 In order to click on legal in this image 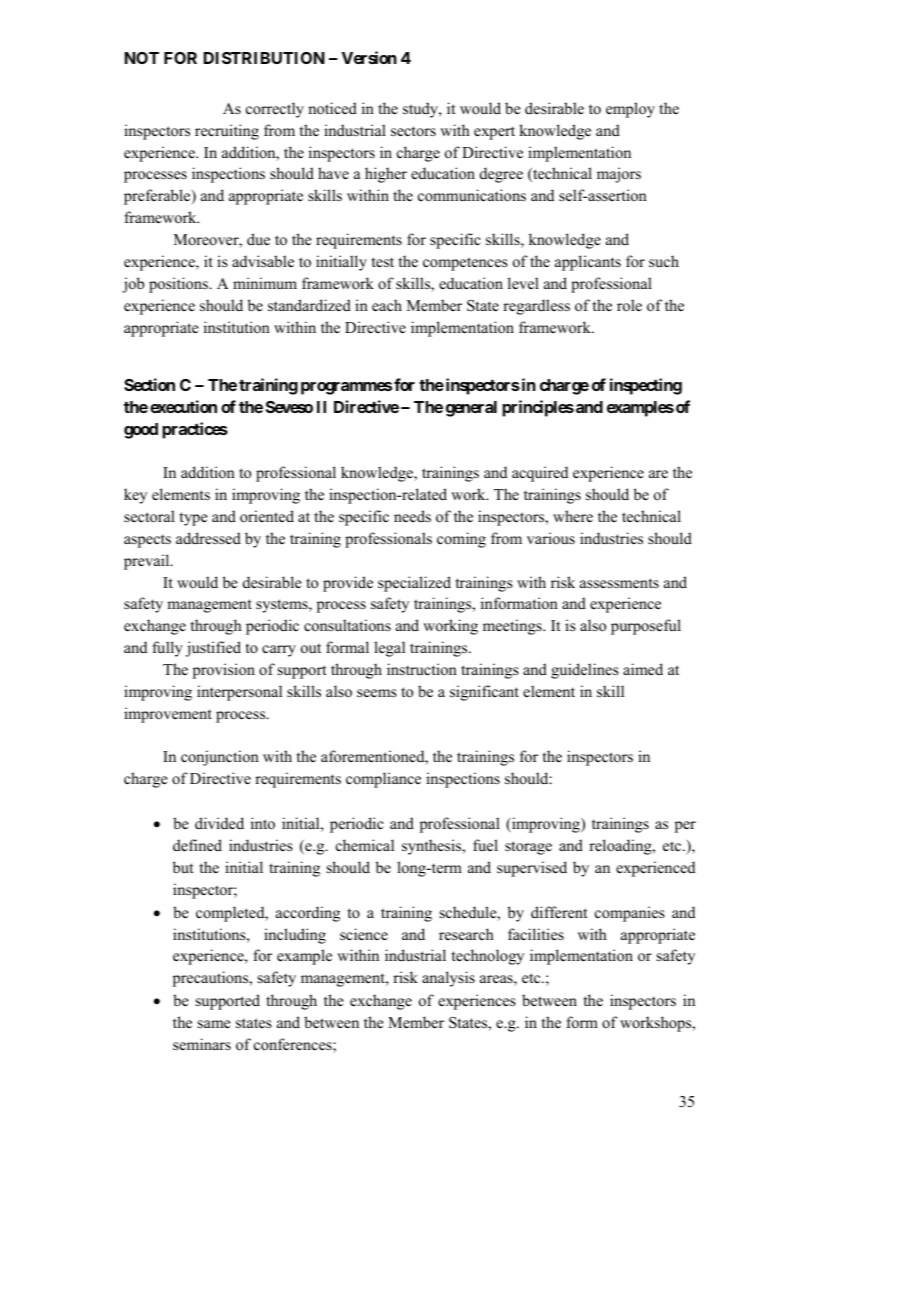, I will do `click(389, 649)`.
